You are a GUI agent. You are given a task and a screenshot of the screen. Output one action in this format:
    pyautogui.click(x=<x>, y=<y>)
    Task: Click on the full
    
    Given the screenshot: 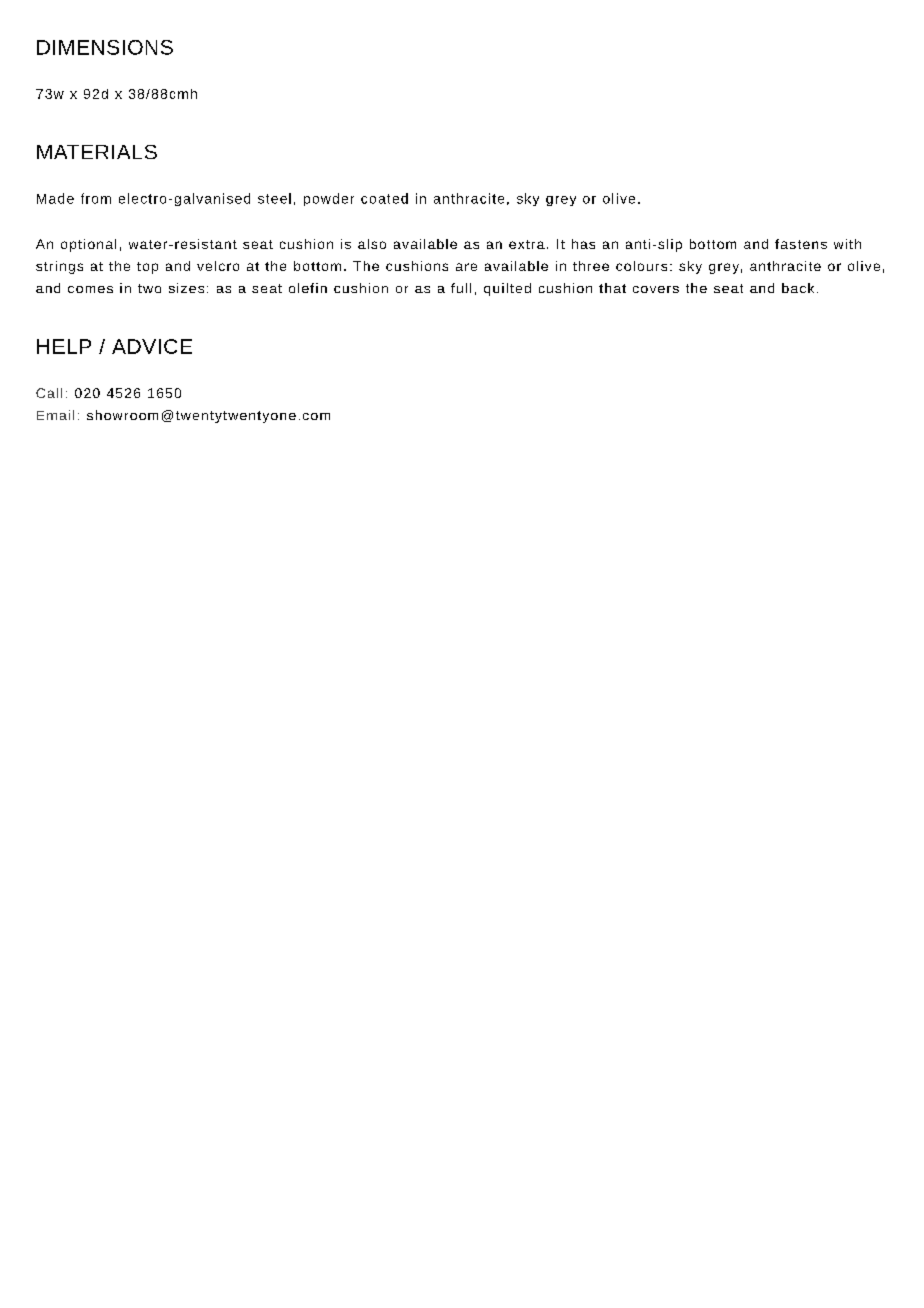 What is the action you would take?
    pyautogui.click(x=461, y=288)
